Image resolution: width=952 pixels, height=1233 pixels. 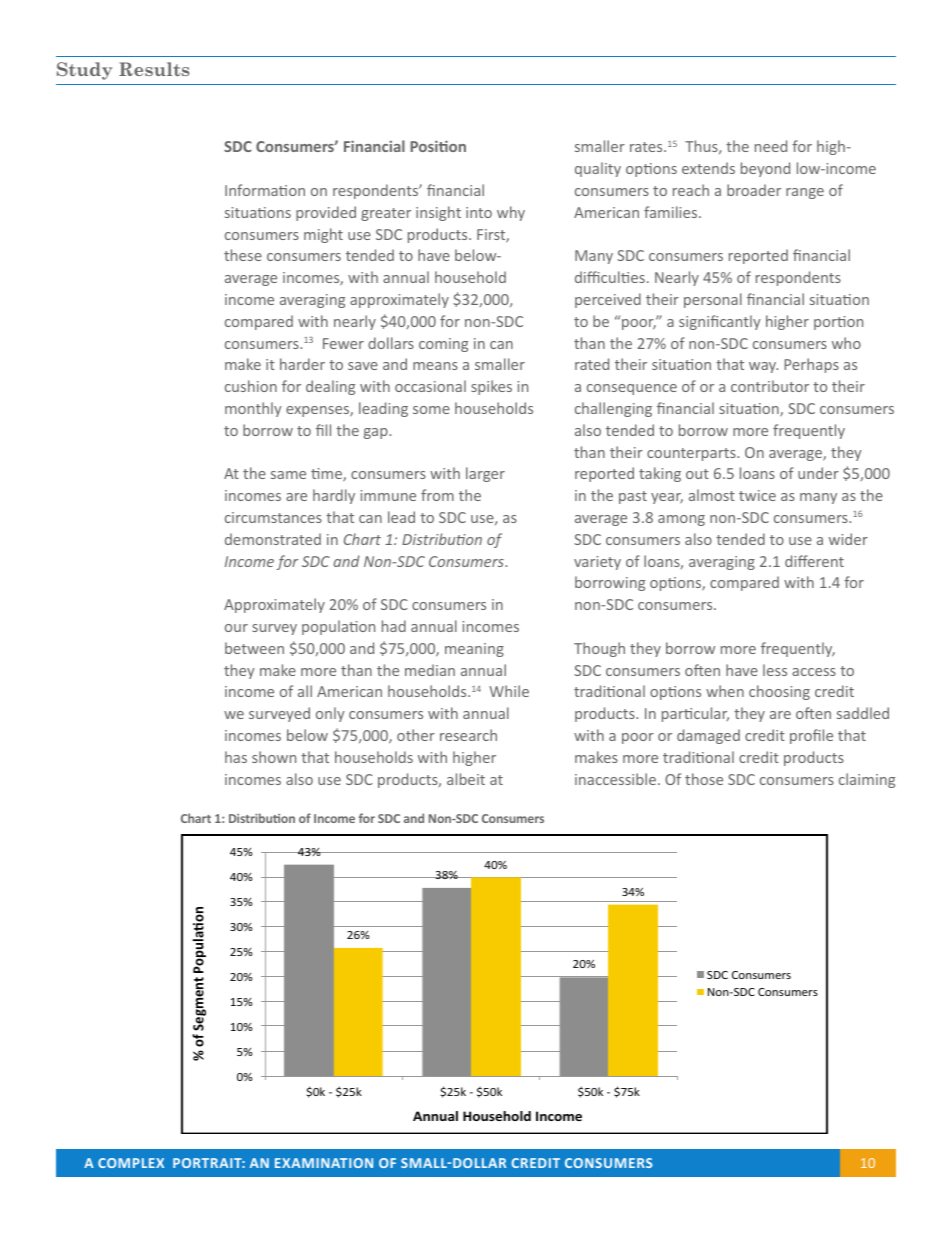 What do you see at coordinates (704, 779) in the screenshot?
I see `those` at bounding box center [704, 779].
